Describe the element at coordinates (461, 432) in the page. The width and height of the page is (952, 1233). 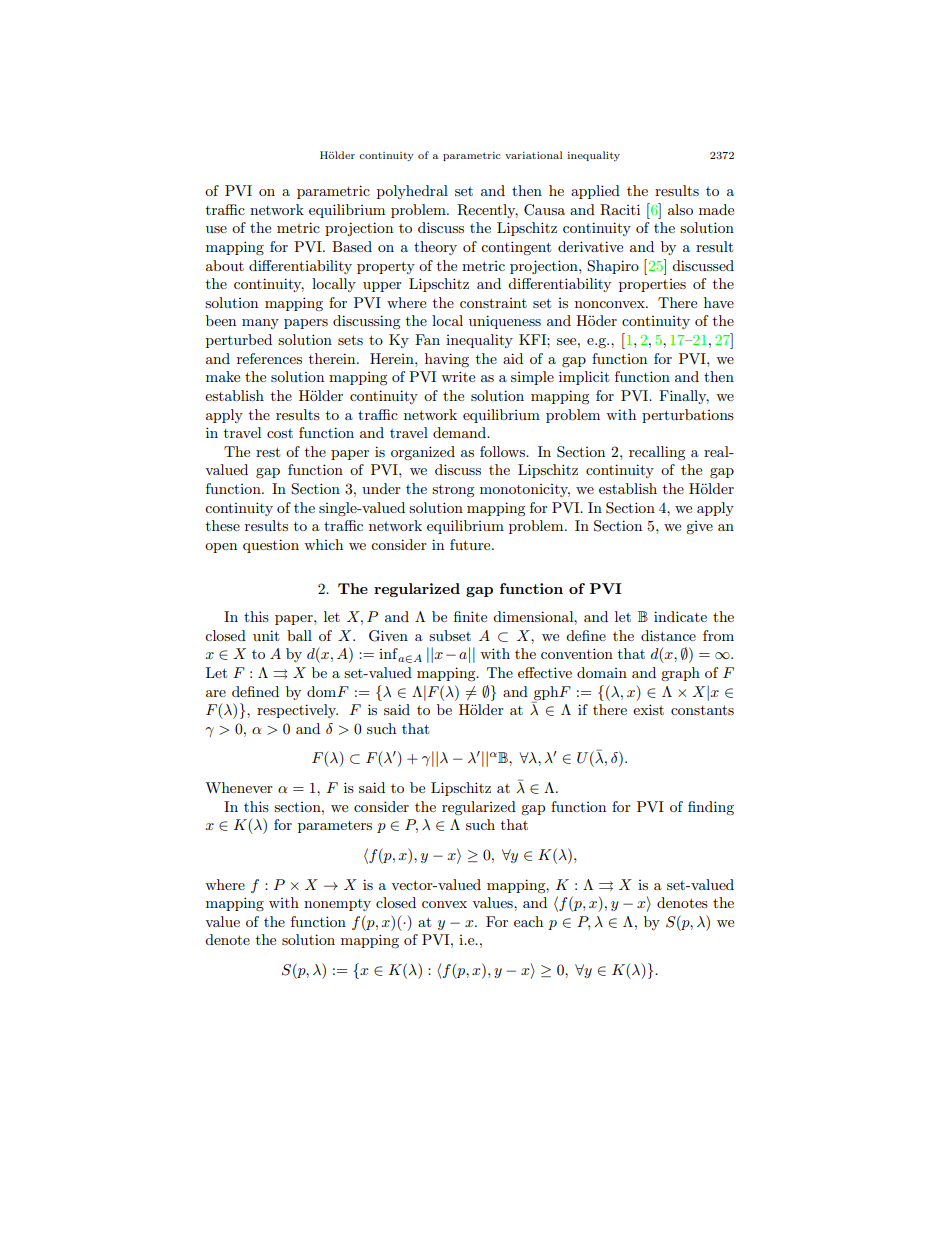
I see `demand` at that location.
